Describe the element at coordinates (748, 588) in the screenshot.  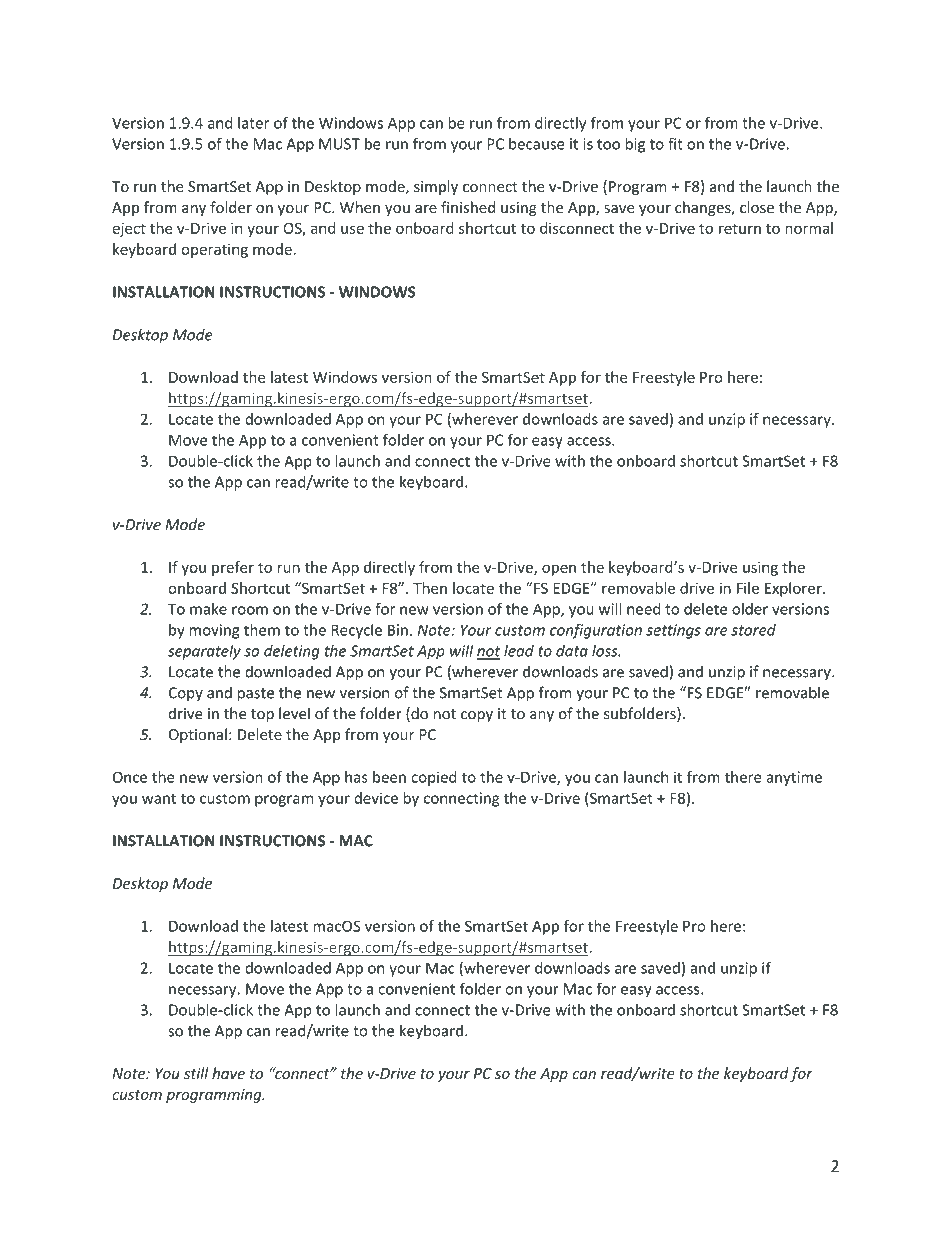
I see `File` at that location.
